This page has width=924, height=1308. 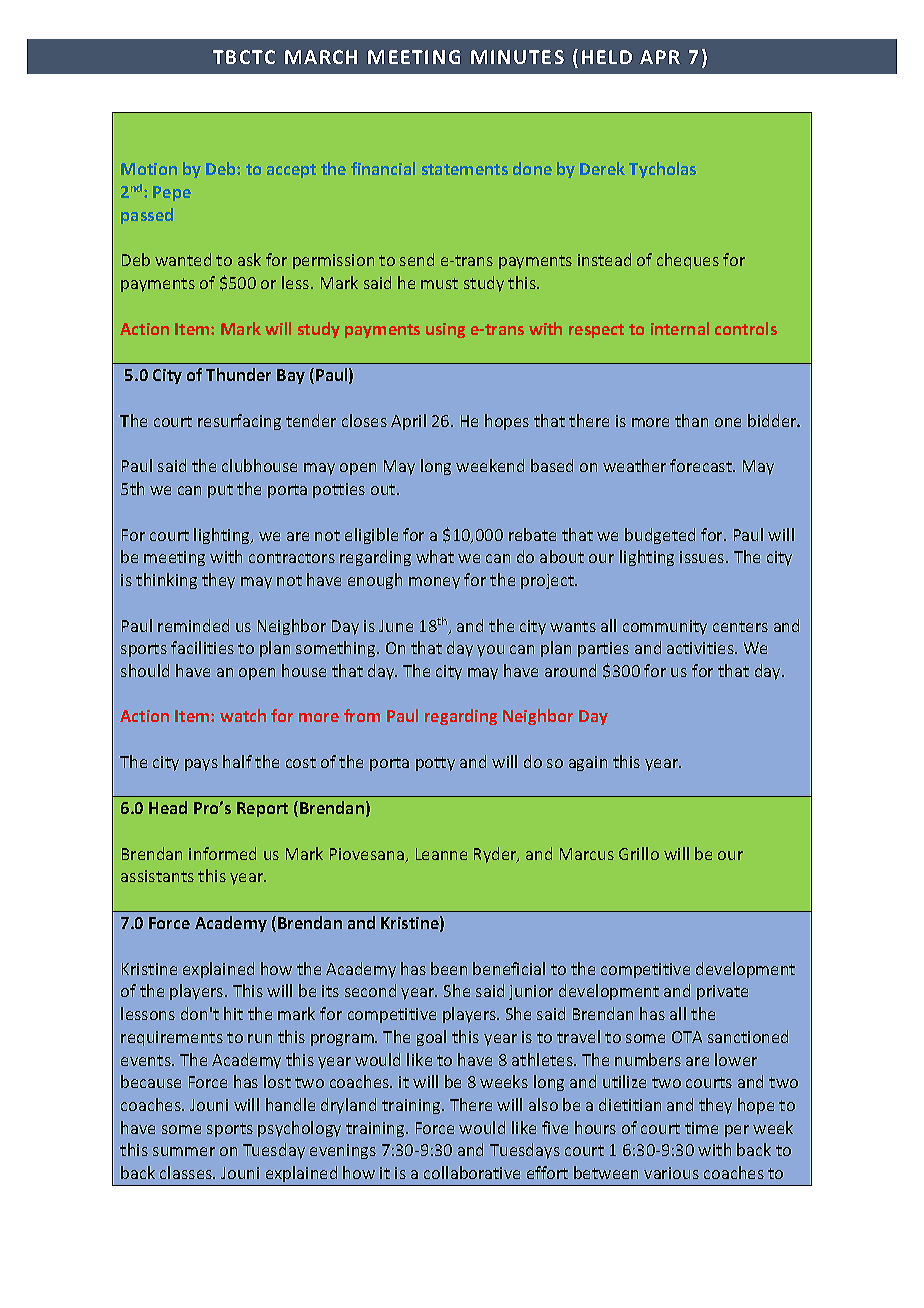 What do you see at coordinates (517, 57) in the page?
I see `MINUTES` at bounding box center [517, 57].
